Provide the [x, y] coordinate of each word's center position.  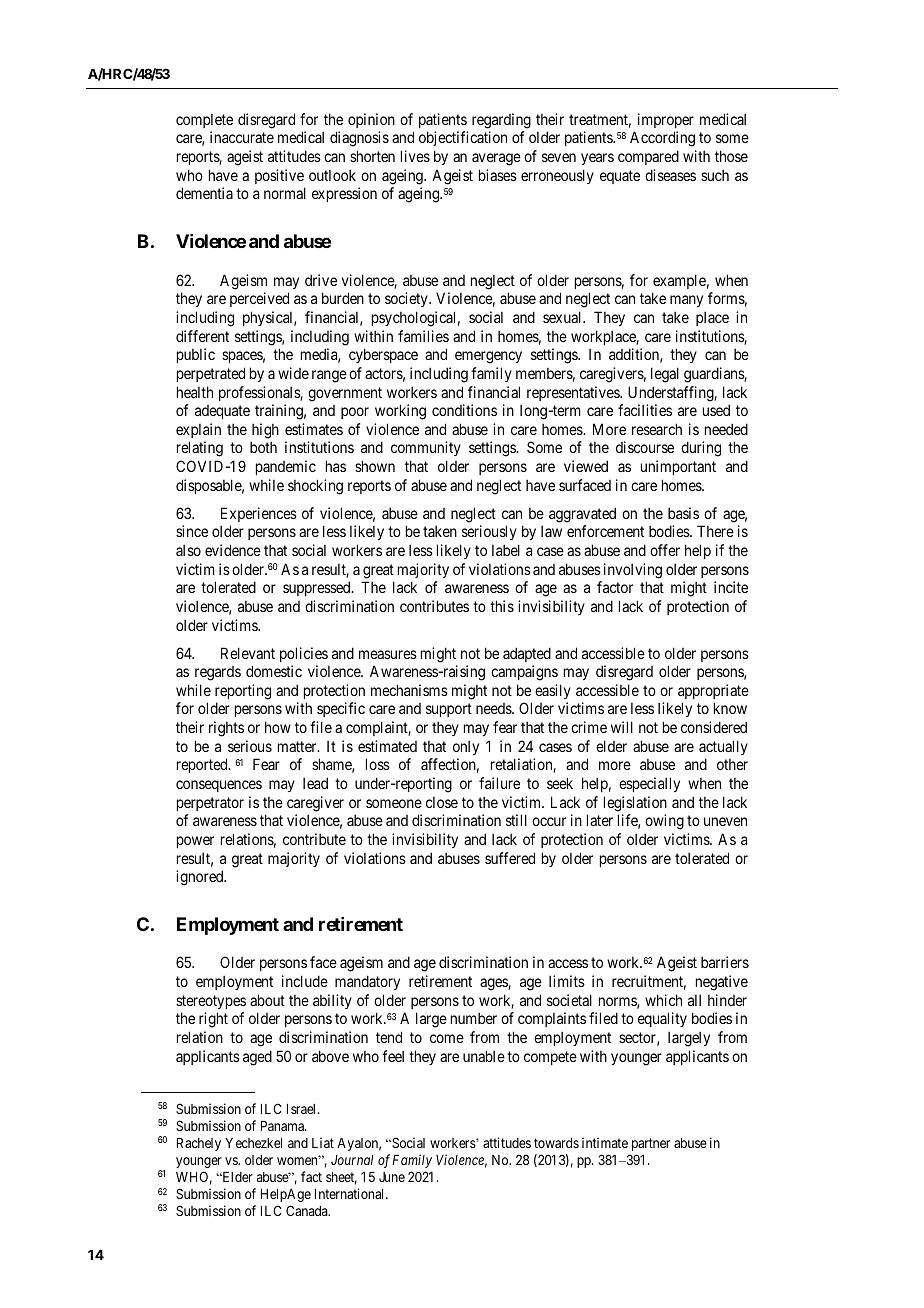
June [392, 1177]
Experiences [259, 514]
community [426, 448]
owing [664, 822]
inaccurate [242, 137]
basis [683, 513]
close [442, 802]
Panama [283, 1126]
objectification [463, 138]
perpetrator [210, 804]
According [662, 139]
